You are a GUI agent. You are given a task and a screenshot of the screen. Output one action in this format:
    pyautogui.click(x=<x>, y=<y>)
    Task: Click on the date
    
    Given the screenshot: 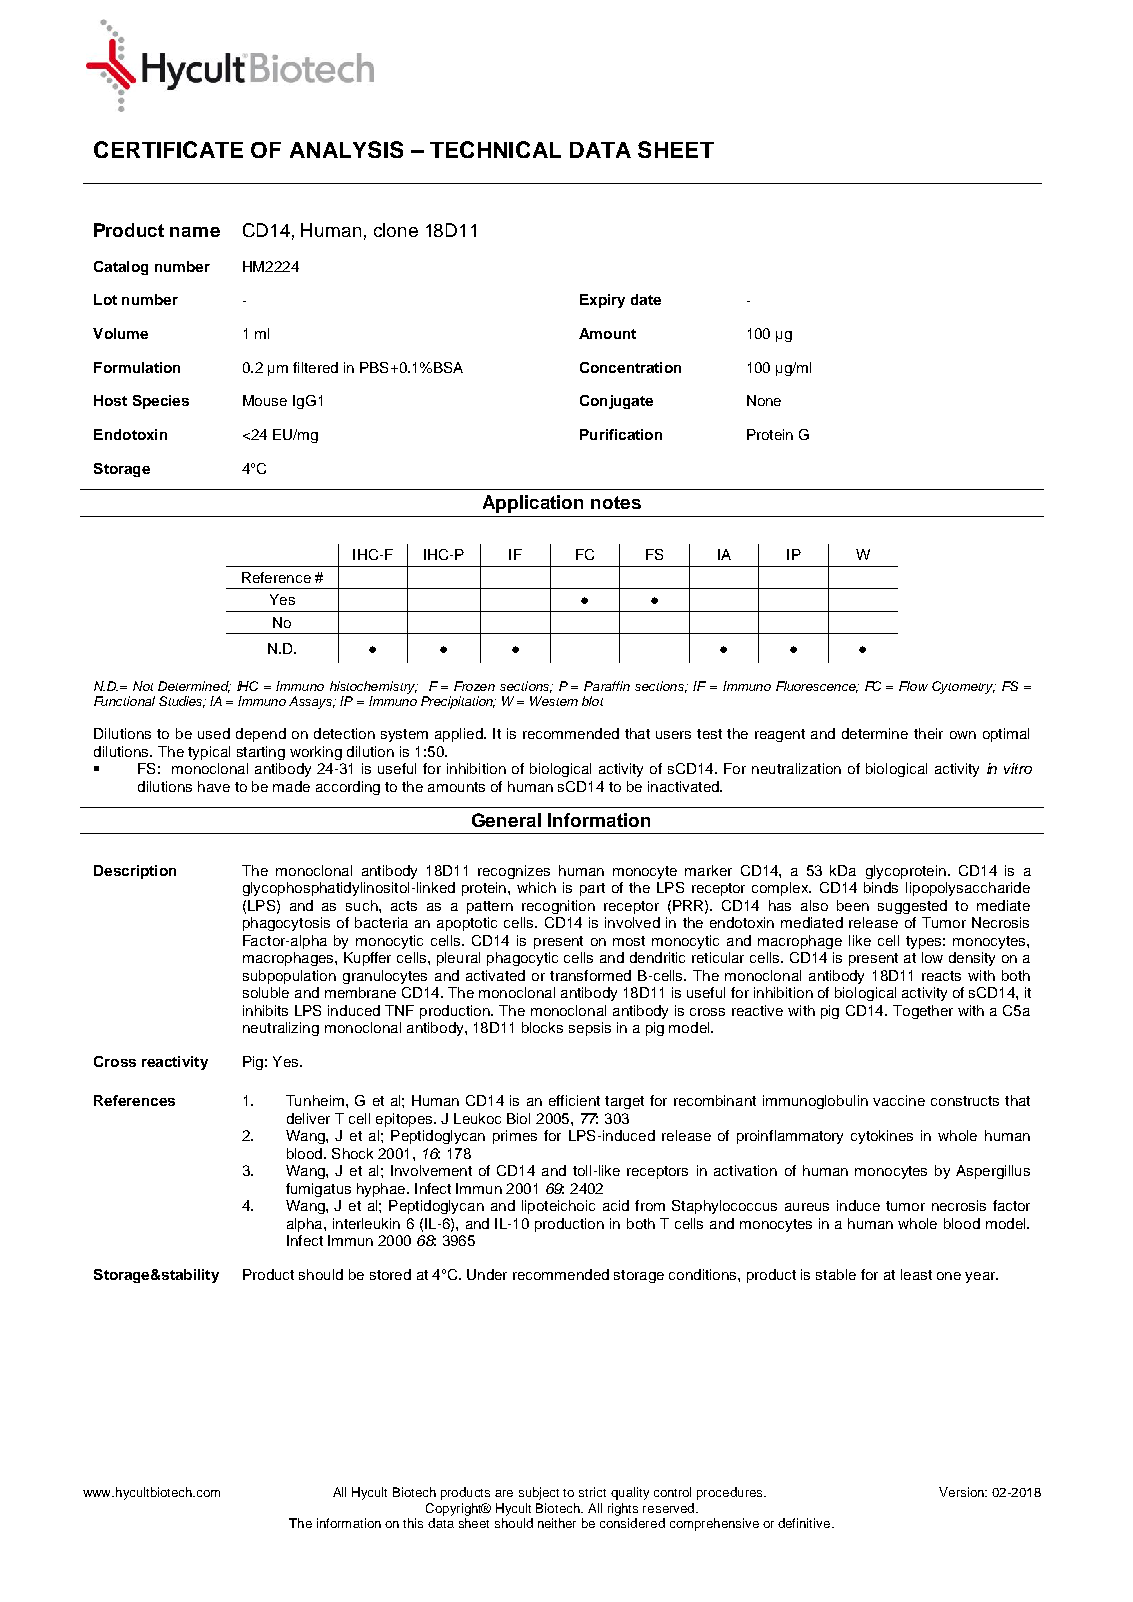 What is the action you would take?
    pyautogui.click(x=646, y=299)
